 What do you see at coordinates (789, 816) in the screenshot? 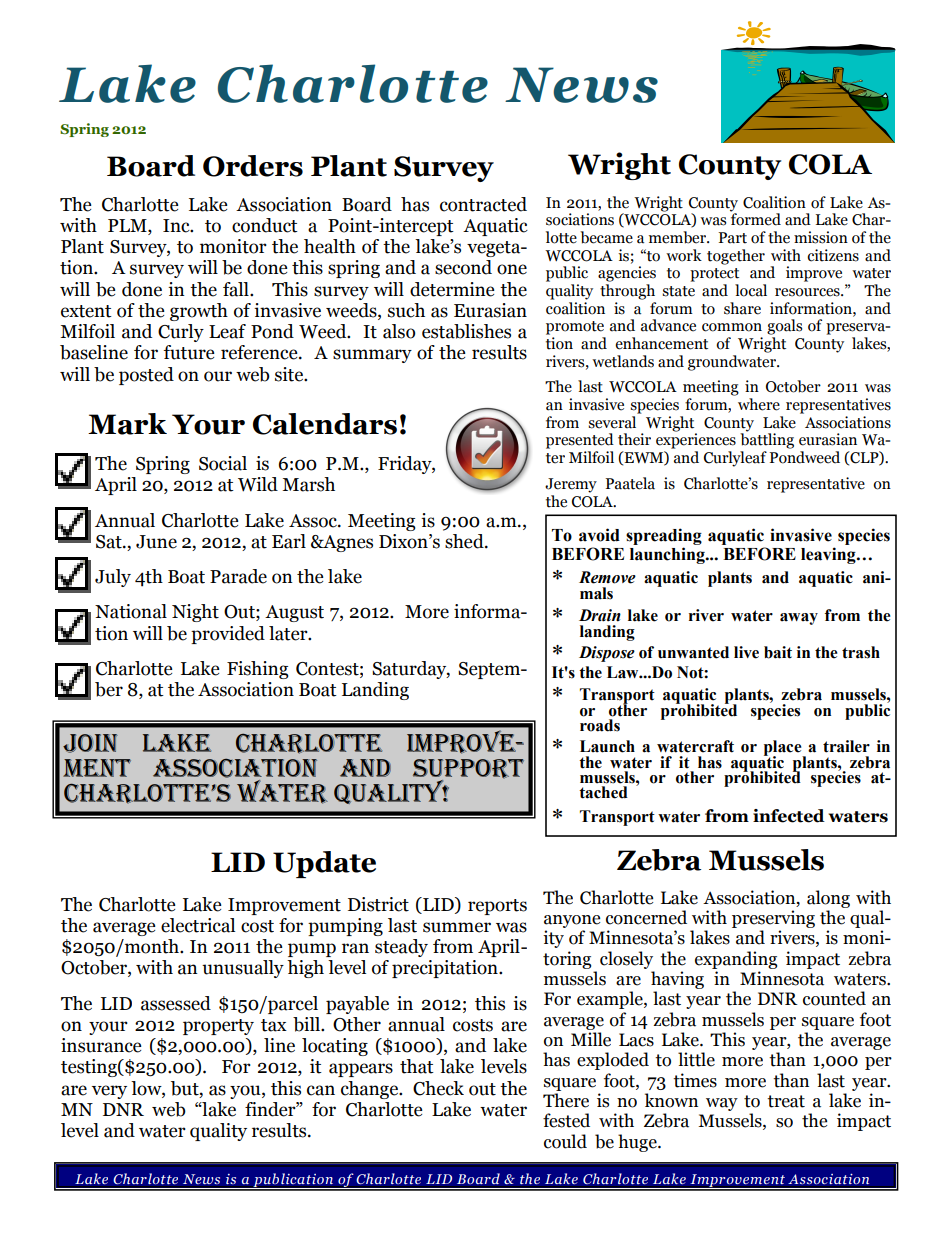
I see `infected` at bounding box center [789, 816].
